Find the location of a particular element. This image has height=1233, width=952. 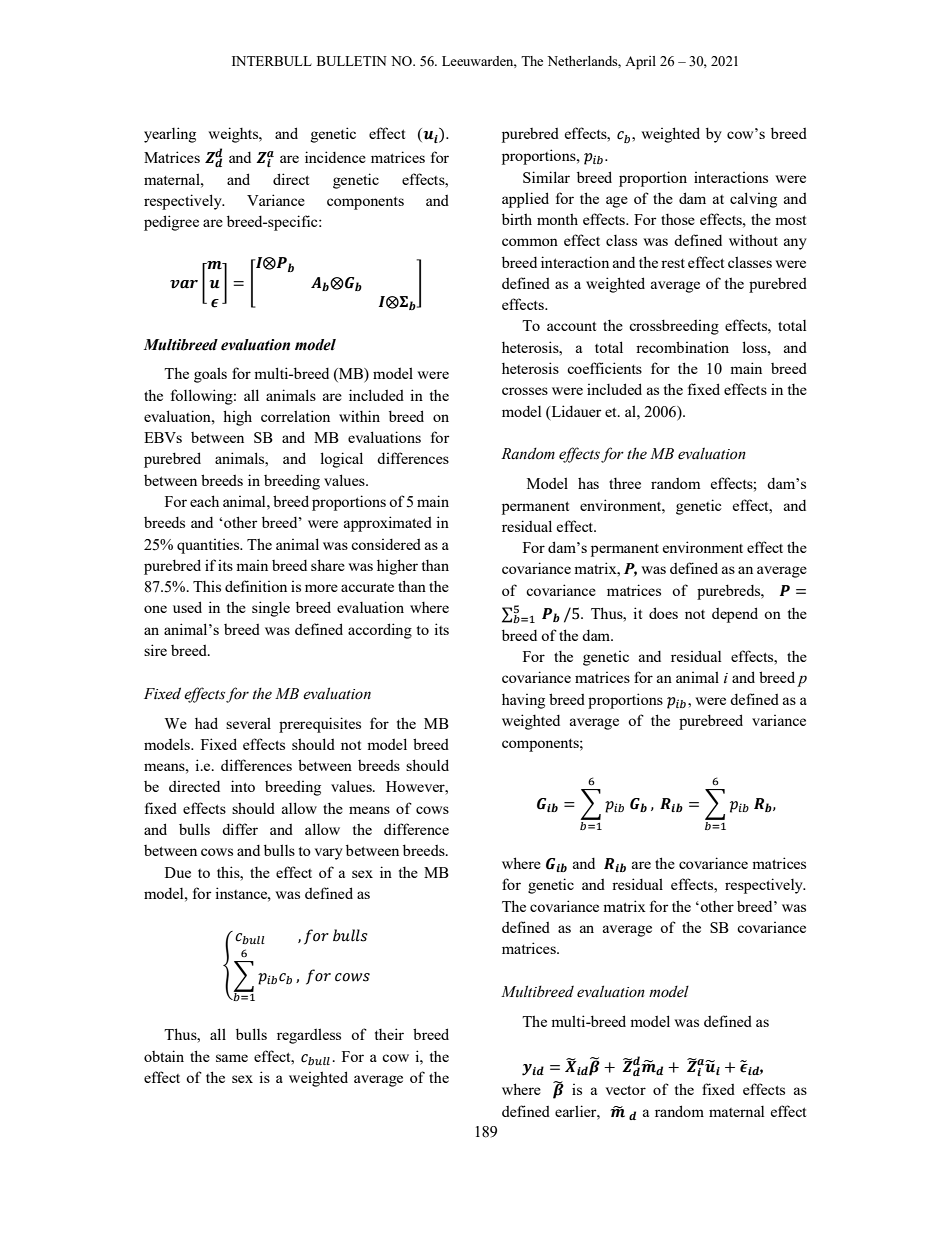

same is located at coordinates (232, 1058).
